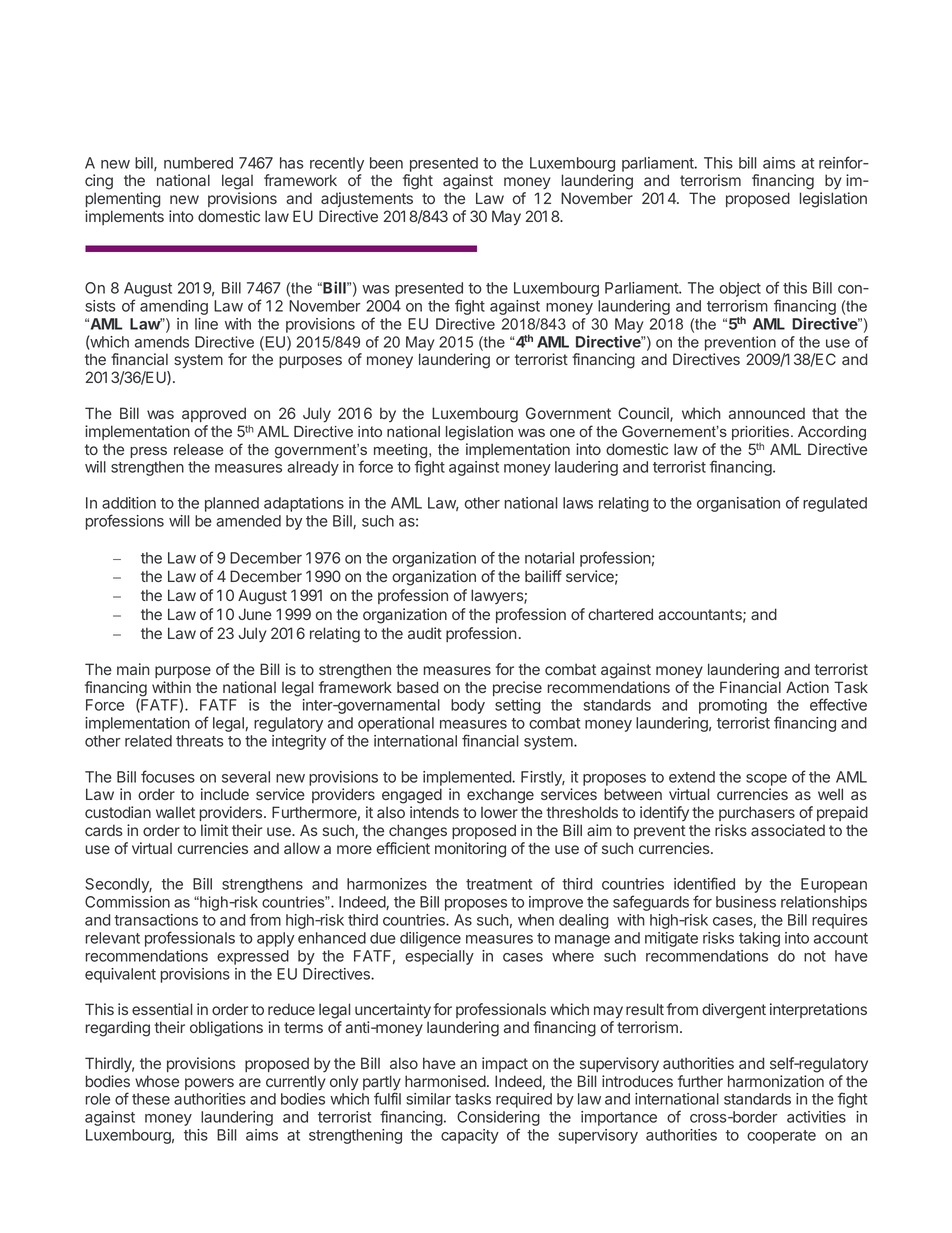 This document has width=952, height=1233. I want to click on object, so click(740, 289).
